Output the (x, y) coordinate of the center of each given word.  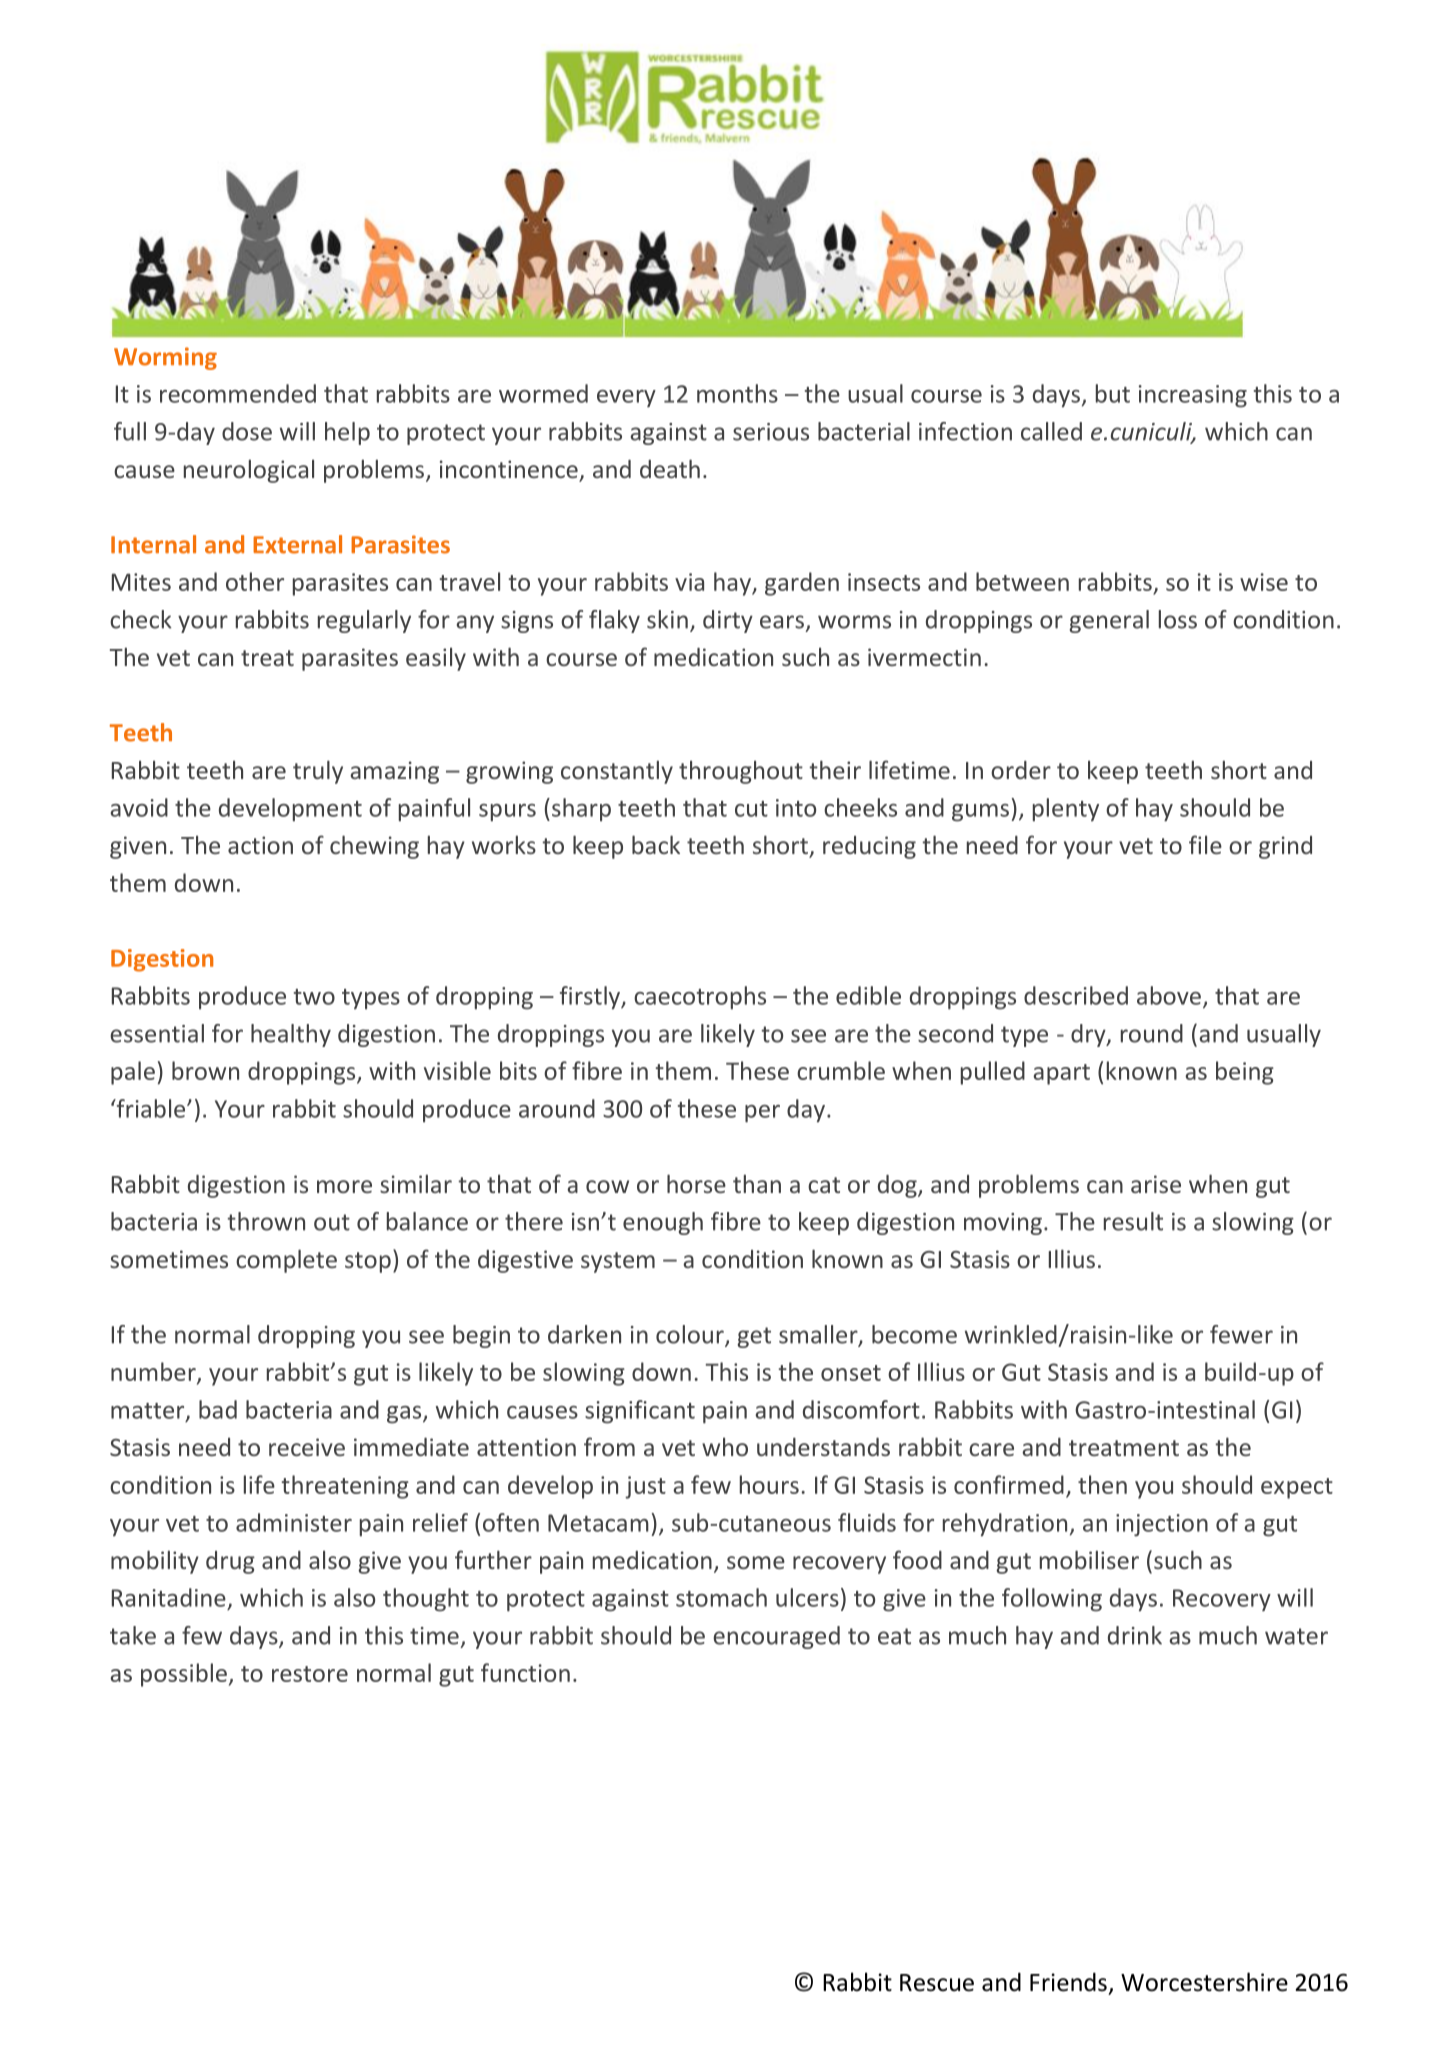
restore (310, 1674)
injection (1162, 1525)
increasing (1193, 396)
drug (230, 1562)
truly (318, 772)
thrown (266, 1221)
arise (1156, 1184)
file (1205, 844)
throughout (741, 772)
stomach (721, 1597)
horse (696, 1183)
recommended (238, 393)
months (737, 393)
